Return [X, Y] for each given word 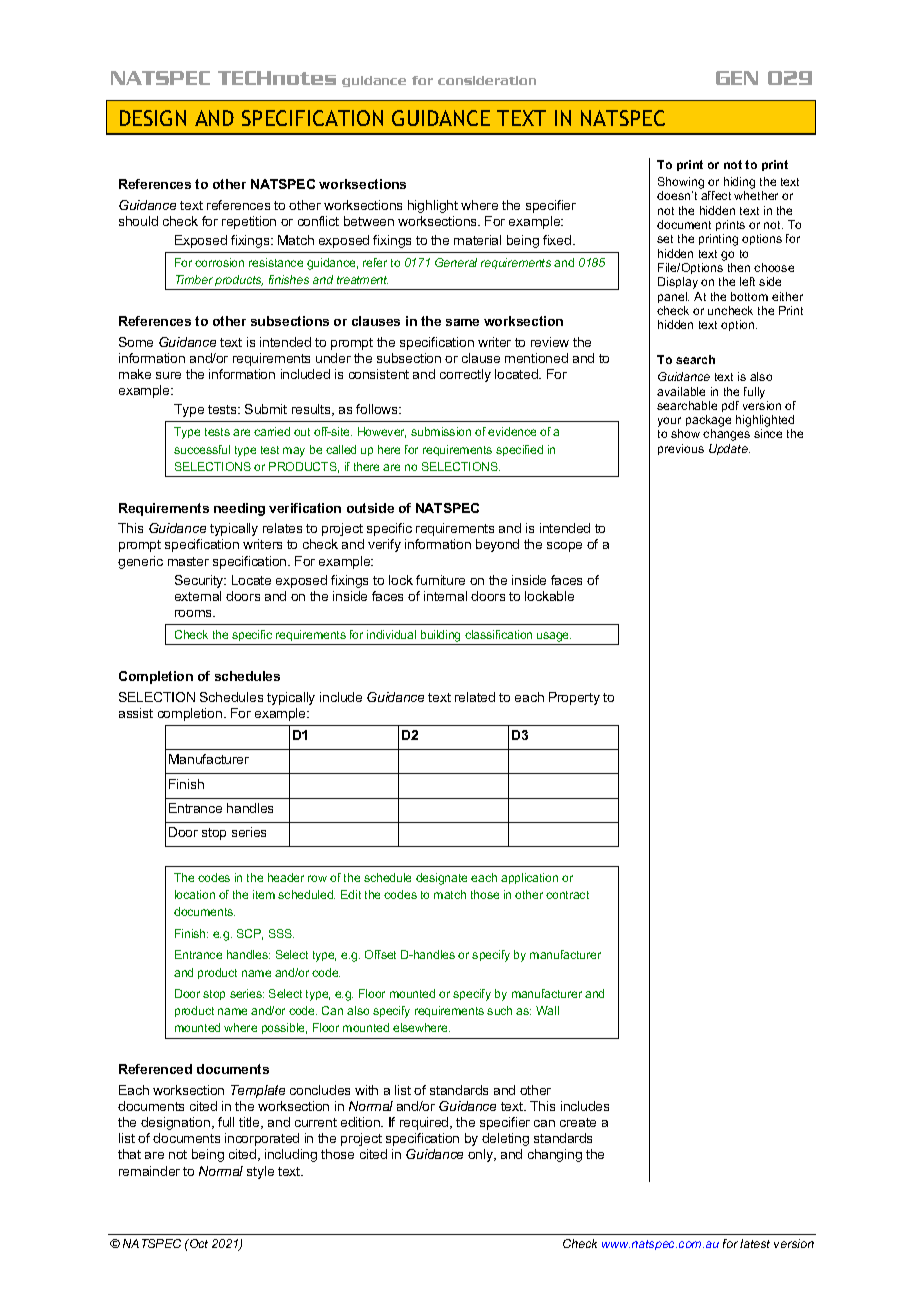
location [195, 894]
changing [555, 1155]
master [188, 561]
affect [716, 195]
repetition [249, 222]
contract [567, 895]
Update [729, 449]
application [529, 878]
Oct [198, 1243]
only [482, 1155]
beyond [497, 545]
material [477, 240]
